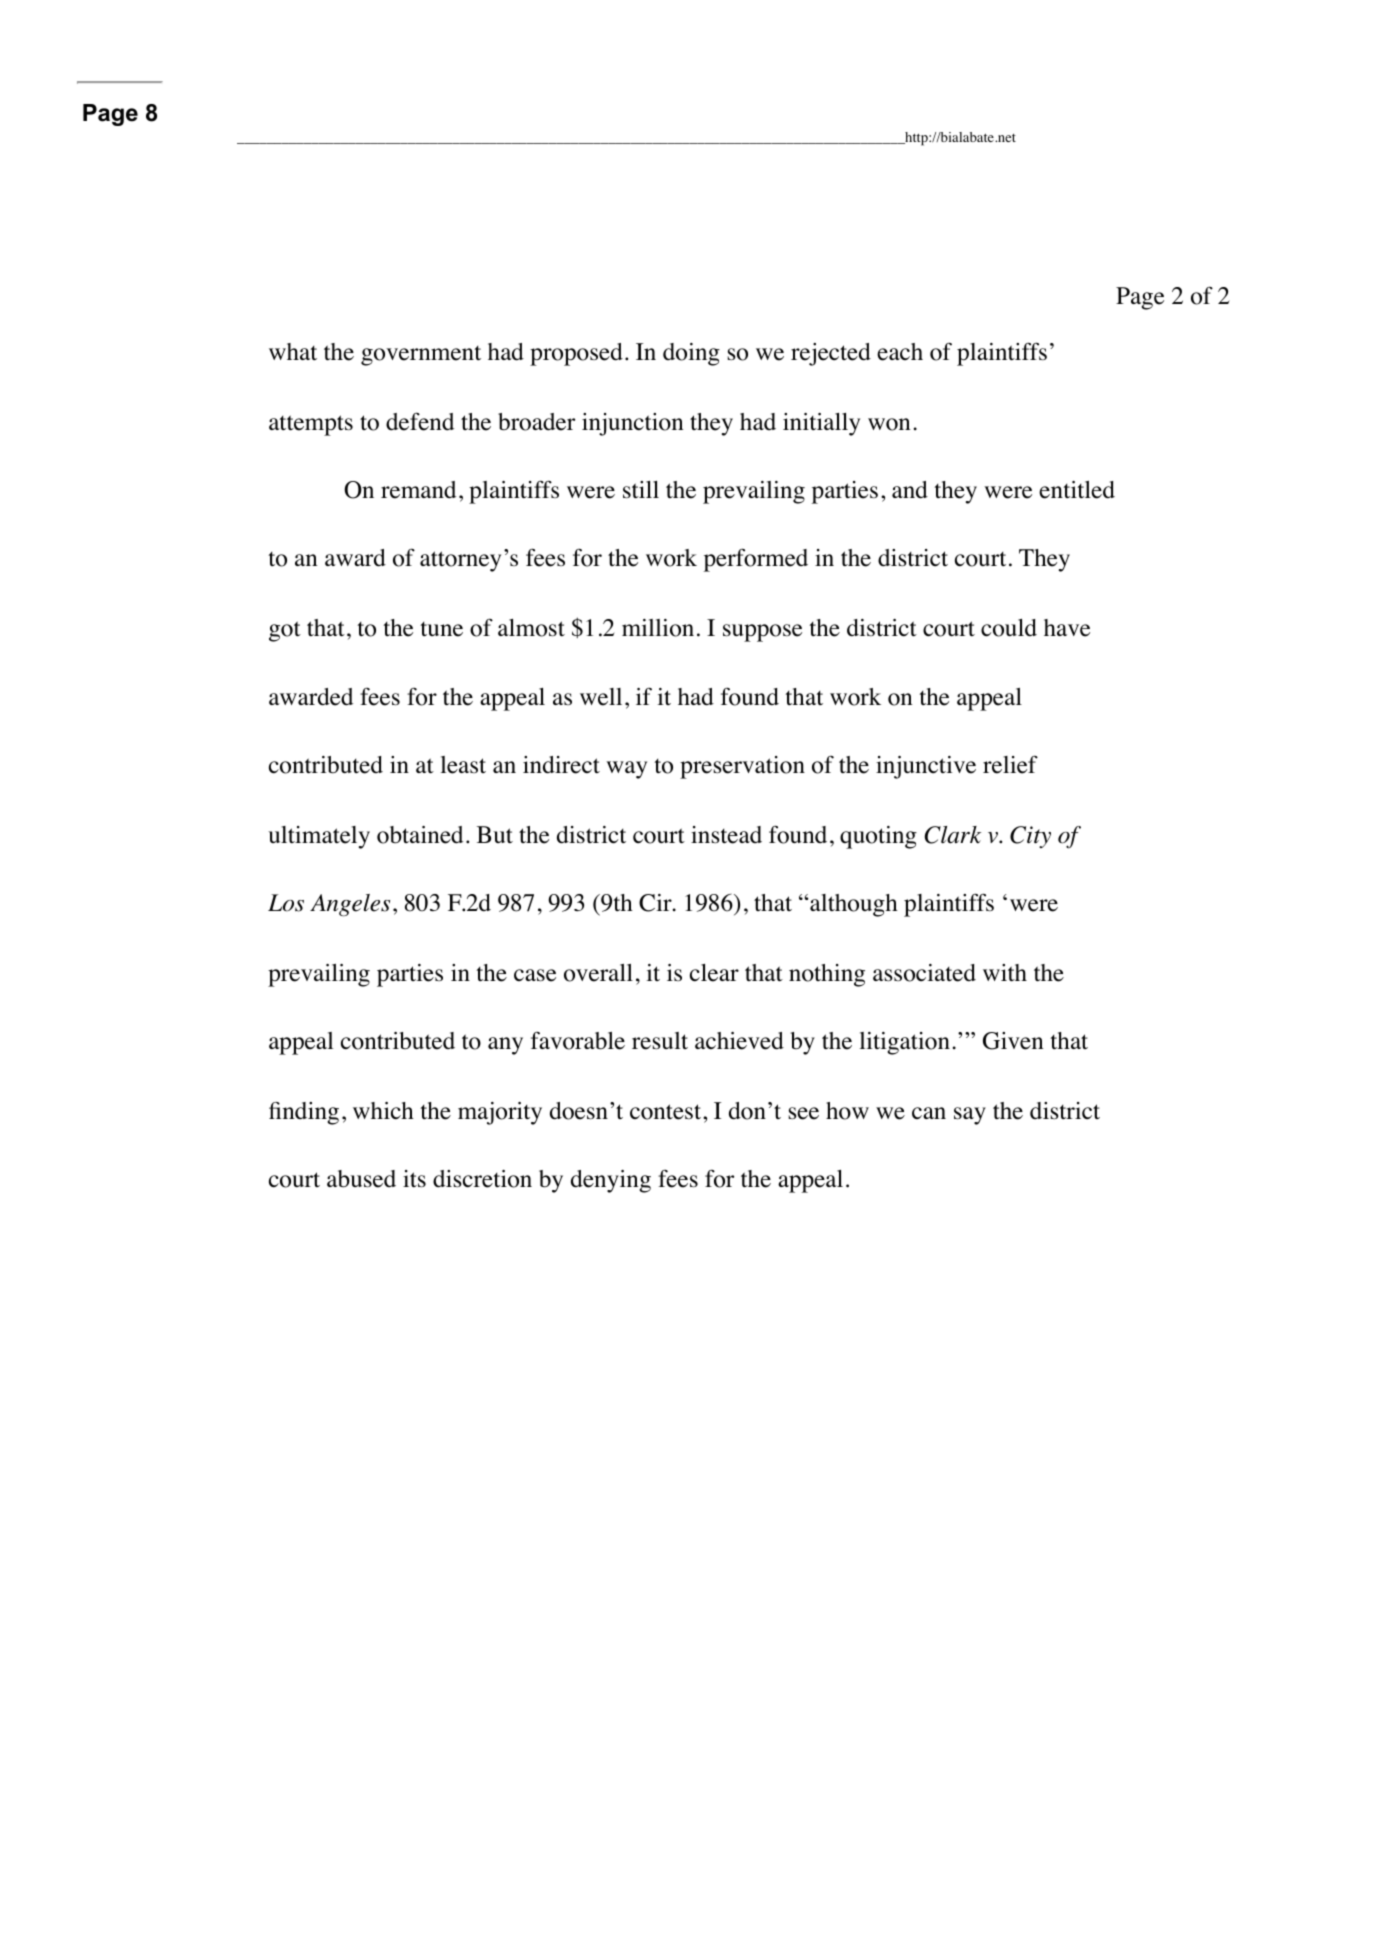 The height and width of the screenshot is (1950, 1379). Describe the element at coordinates (421, 356) in the screenshot. I see `government` at that location.
